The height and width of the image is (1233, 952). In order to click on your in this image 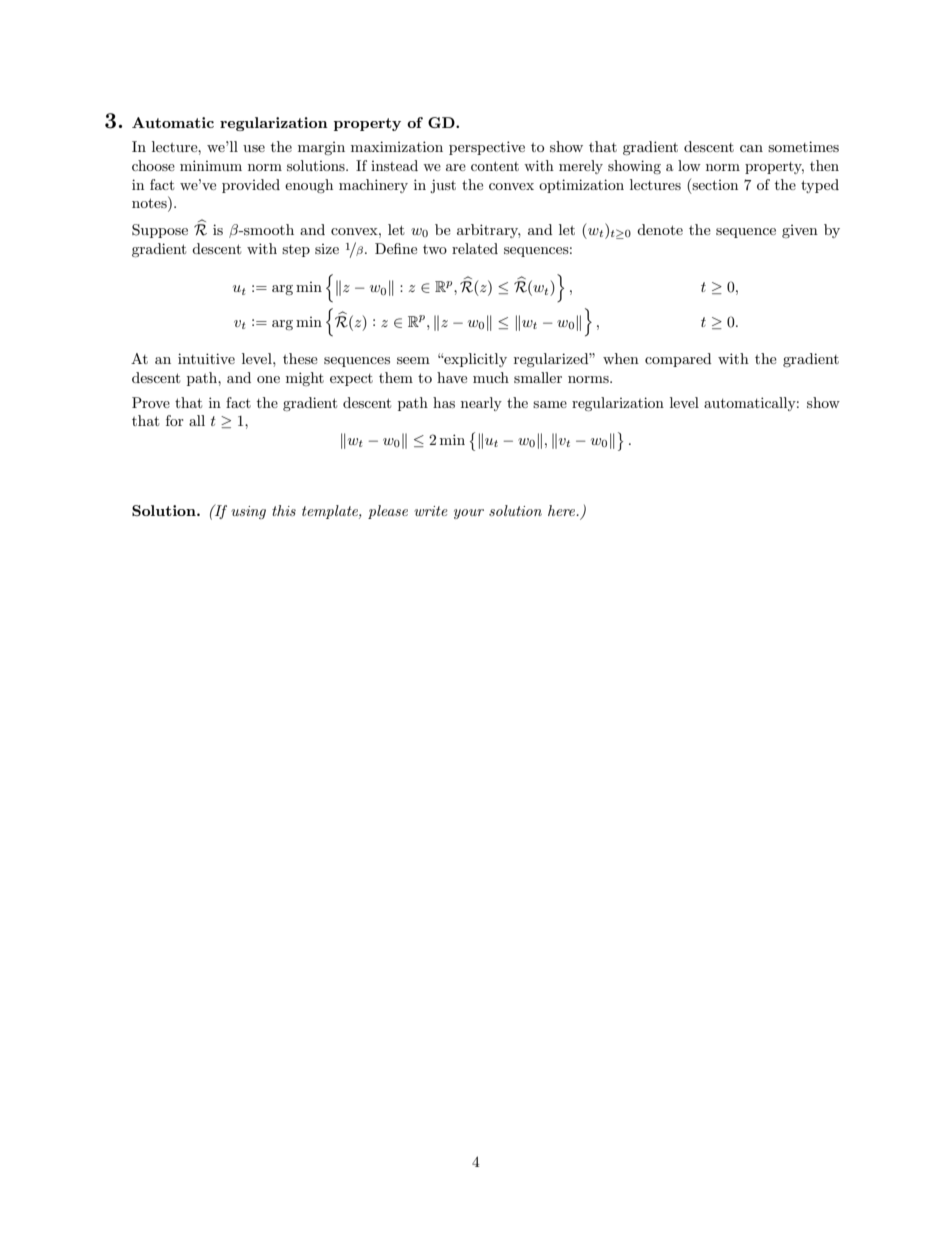, I will do `click(469, 514)`.
